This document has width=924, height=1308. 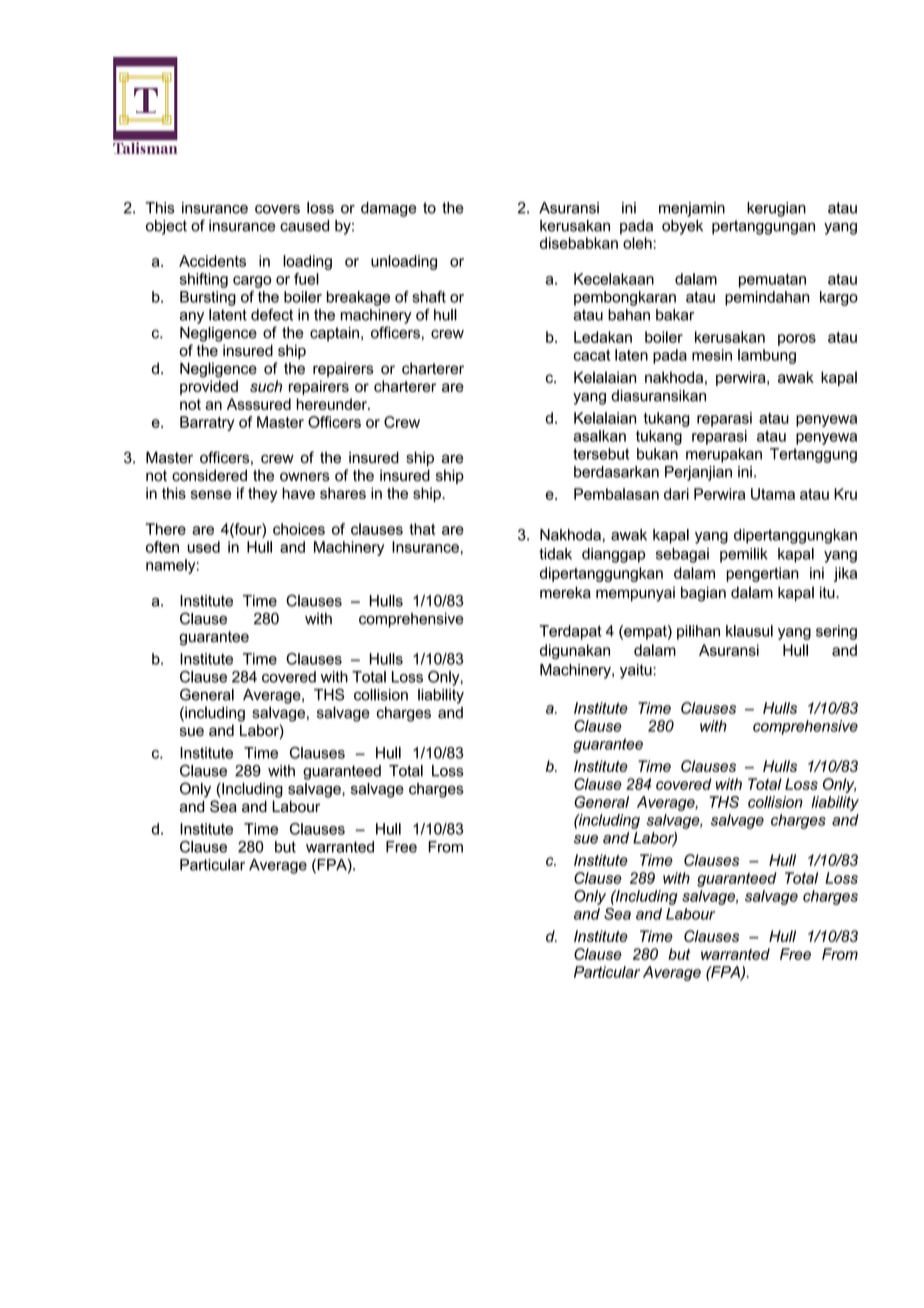 I want to click on such, so click(x=266, y=386).
